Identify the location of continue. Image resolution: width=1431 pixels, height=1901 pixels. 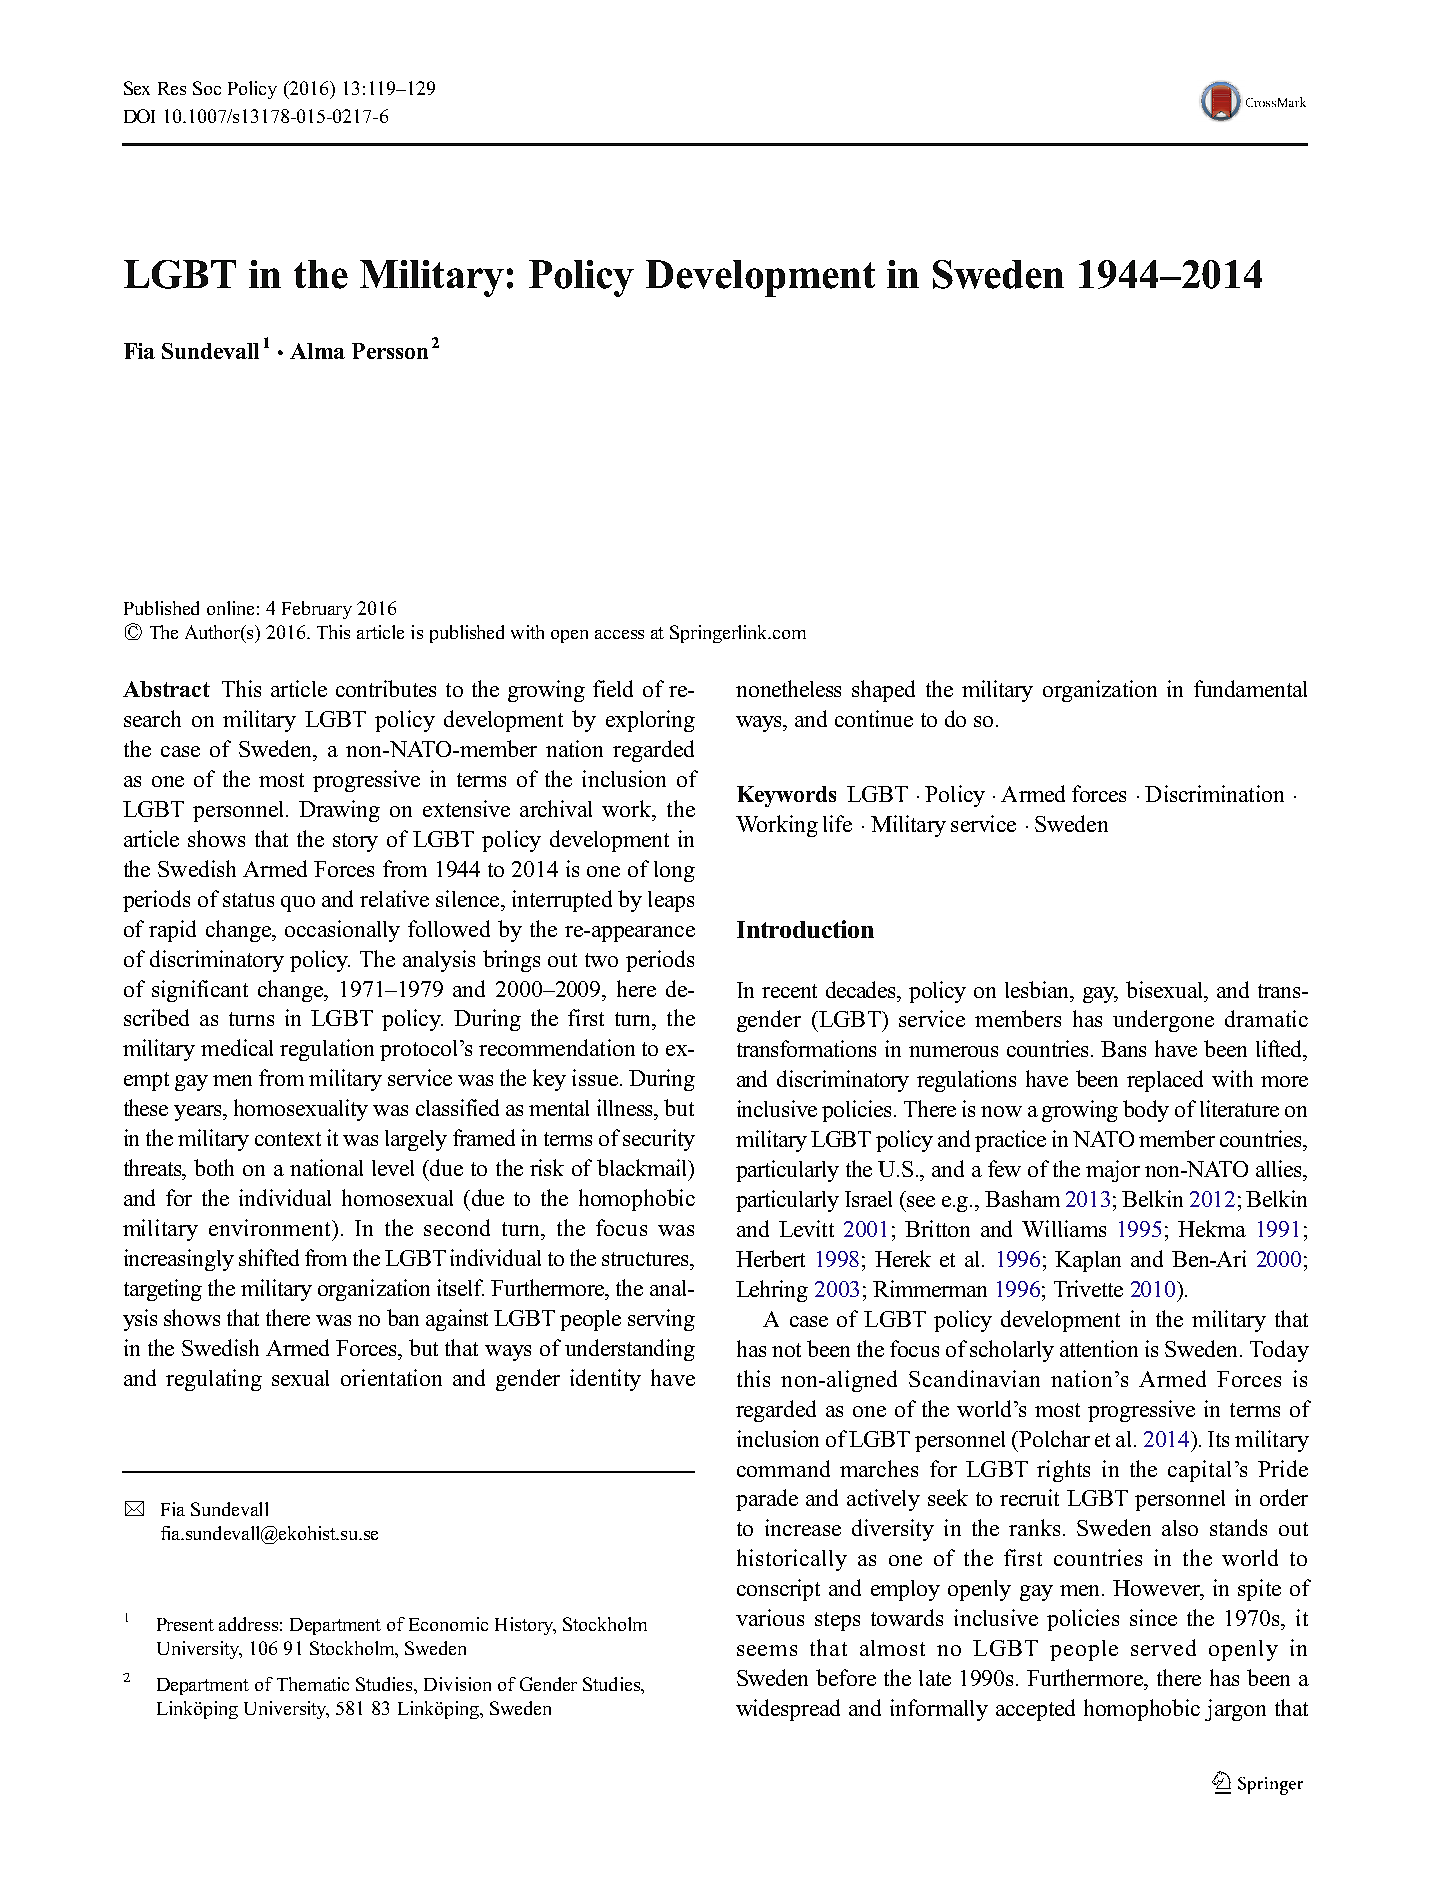
(874, 718).
